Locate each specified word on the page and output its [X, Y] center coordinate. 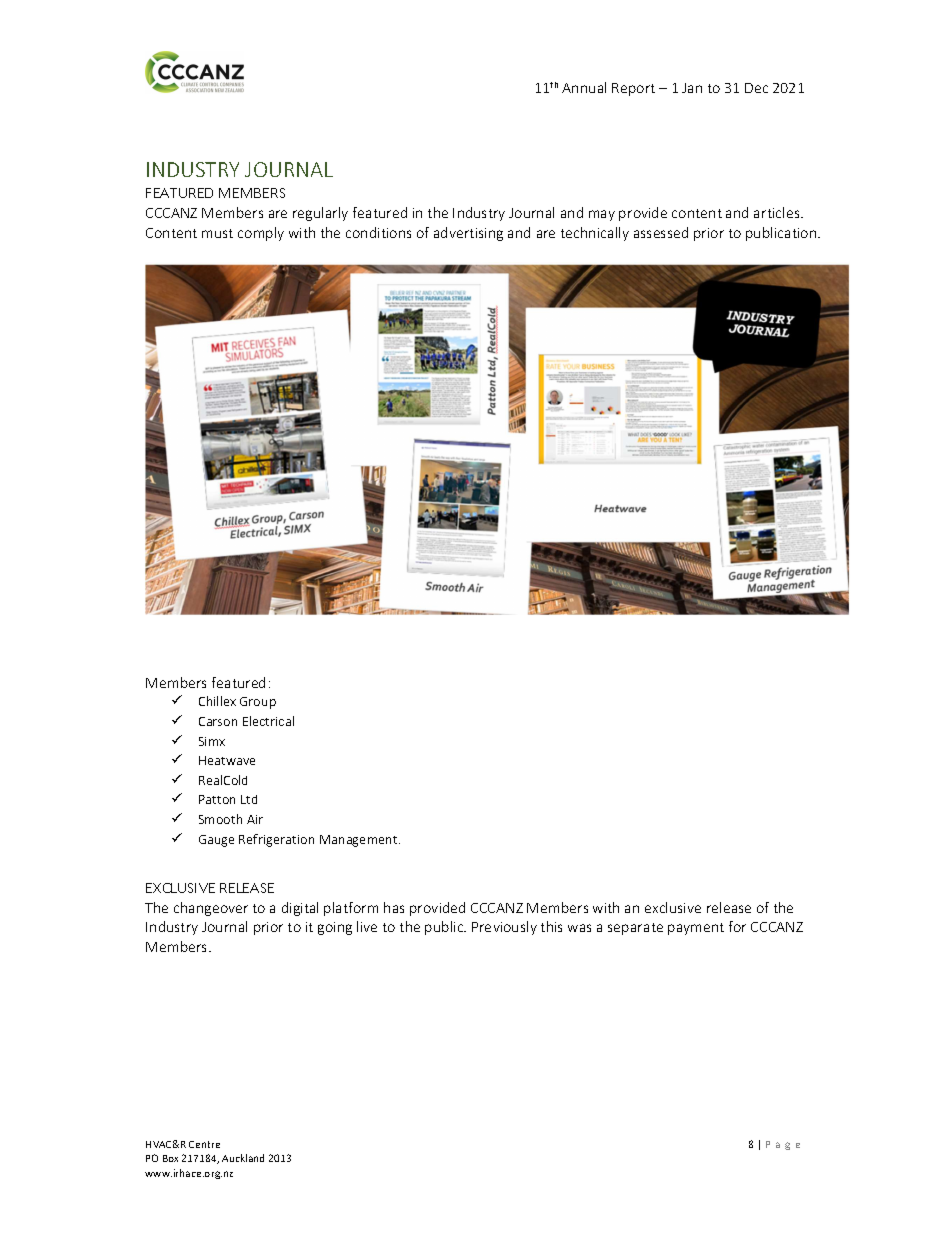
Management [360, 841]
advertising [468, 234]
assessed [661, 232]
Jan [692, 88]
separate [635, 929]
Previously [504, 928]
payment [696, 929]
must [217, 233]
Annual [584, 87]
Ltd [249, 799]
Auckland [243, 1158]
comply [261, 234]
